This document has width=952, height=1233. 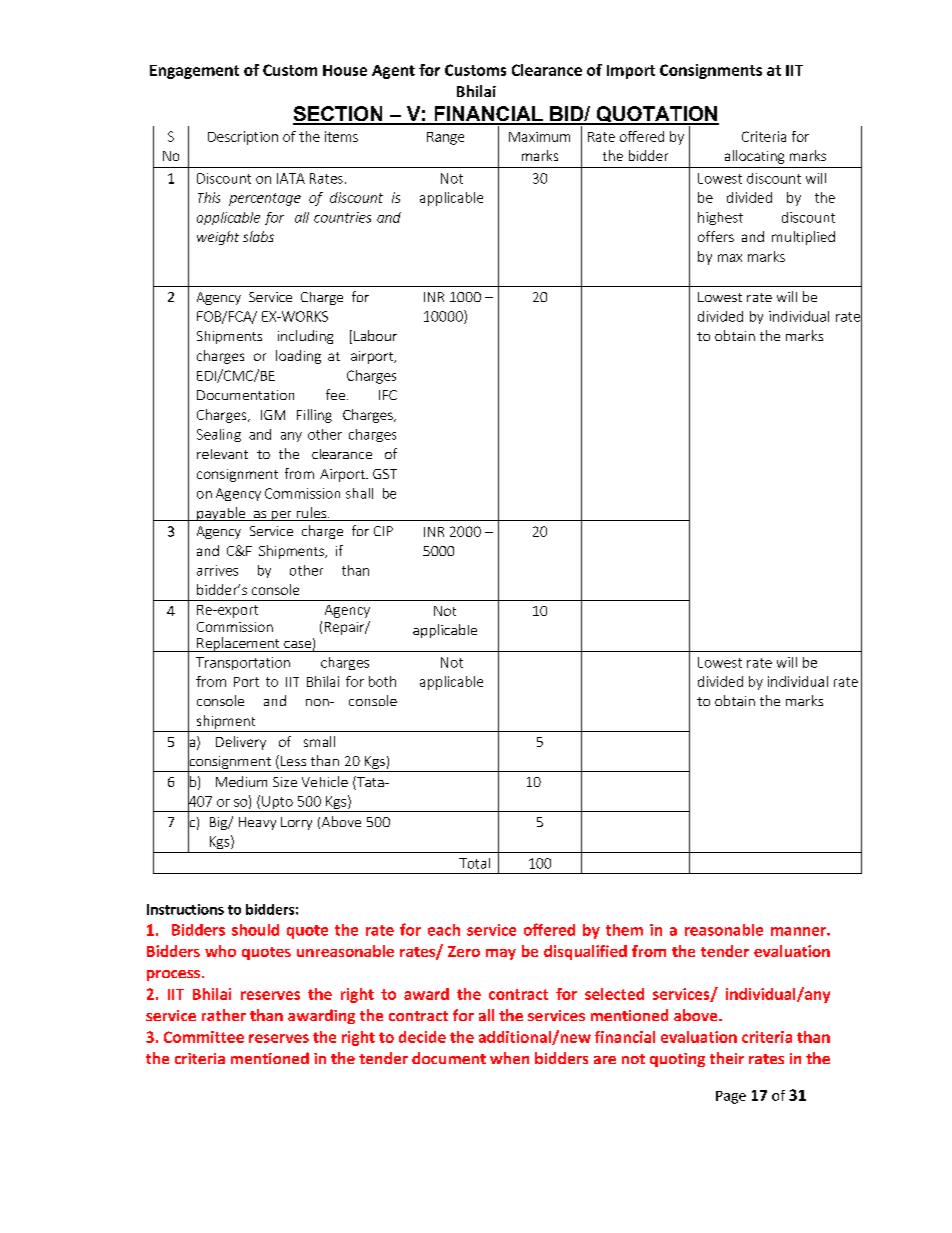 What do you see at coordinates (385, 474) in the document?
I see `GST` at bounding box center [385, 474].
